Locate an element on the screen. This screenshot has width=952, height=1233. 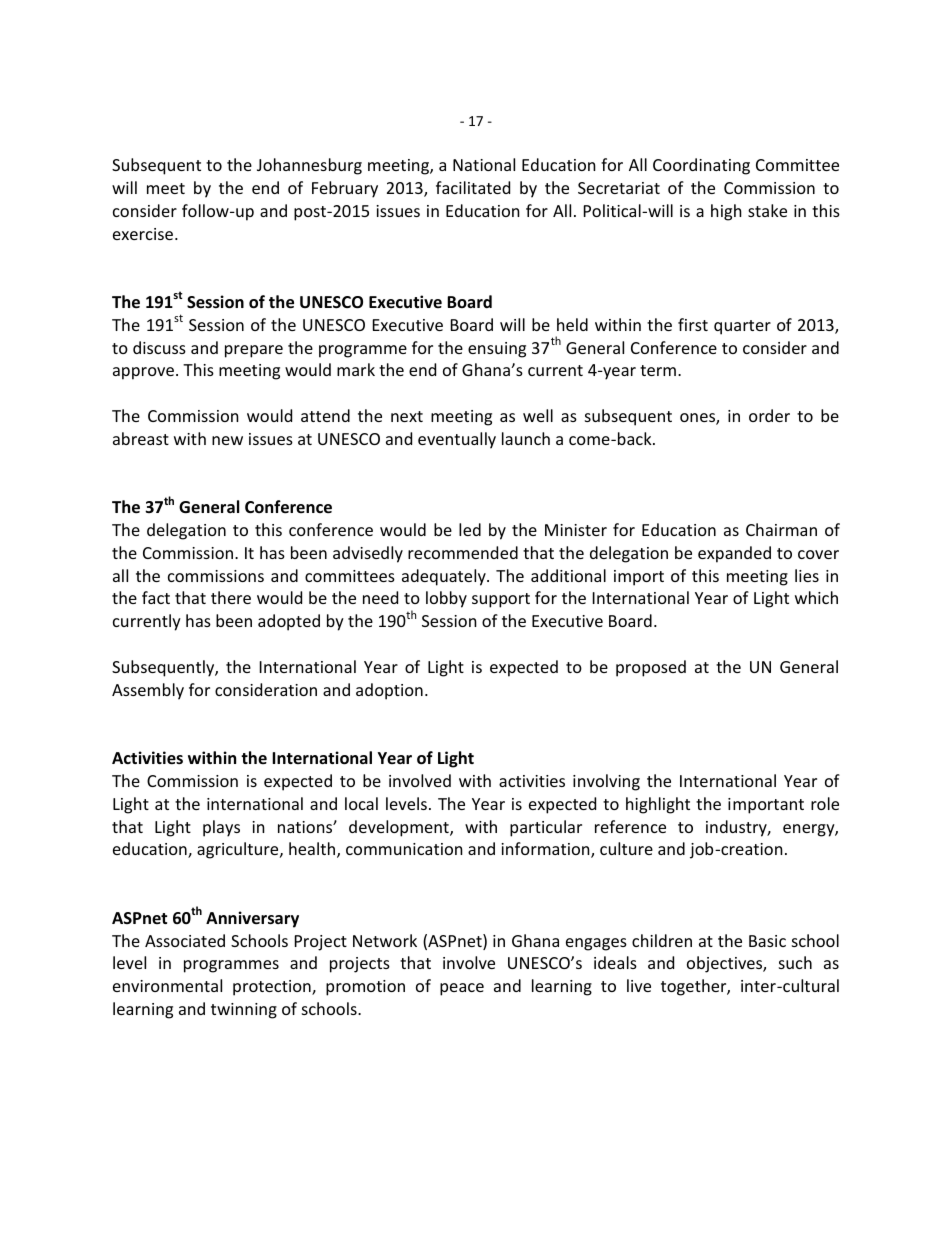
quarter is located at coordinates (742, 327).
